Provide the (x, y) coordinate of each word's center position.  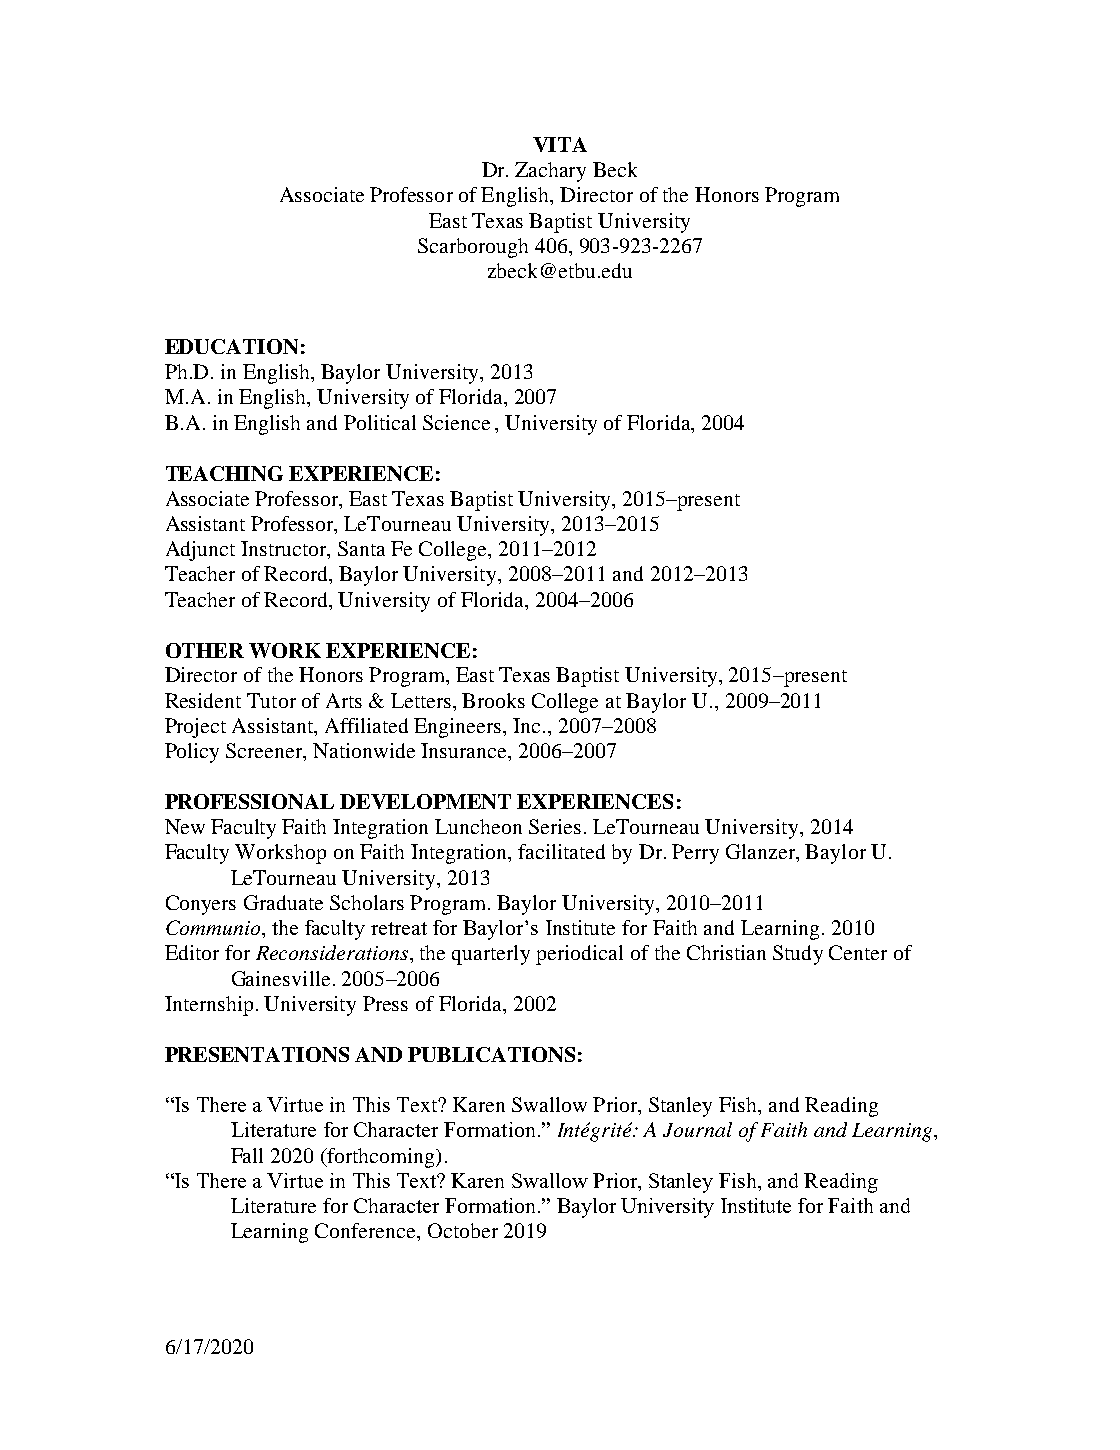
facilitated (561, 851)
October (463, 1230)
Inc (526, 725)
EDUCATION (231, 346)
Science (456, 422)
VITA (560, 144)
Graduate (283, 902)
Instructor (285, 550)
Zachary (550, 172)
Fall (247, 1155)
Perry (695, 854)
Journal (697, 1129)
